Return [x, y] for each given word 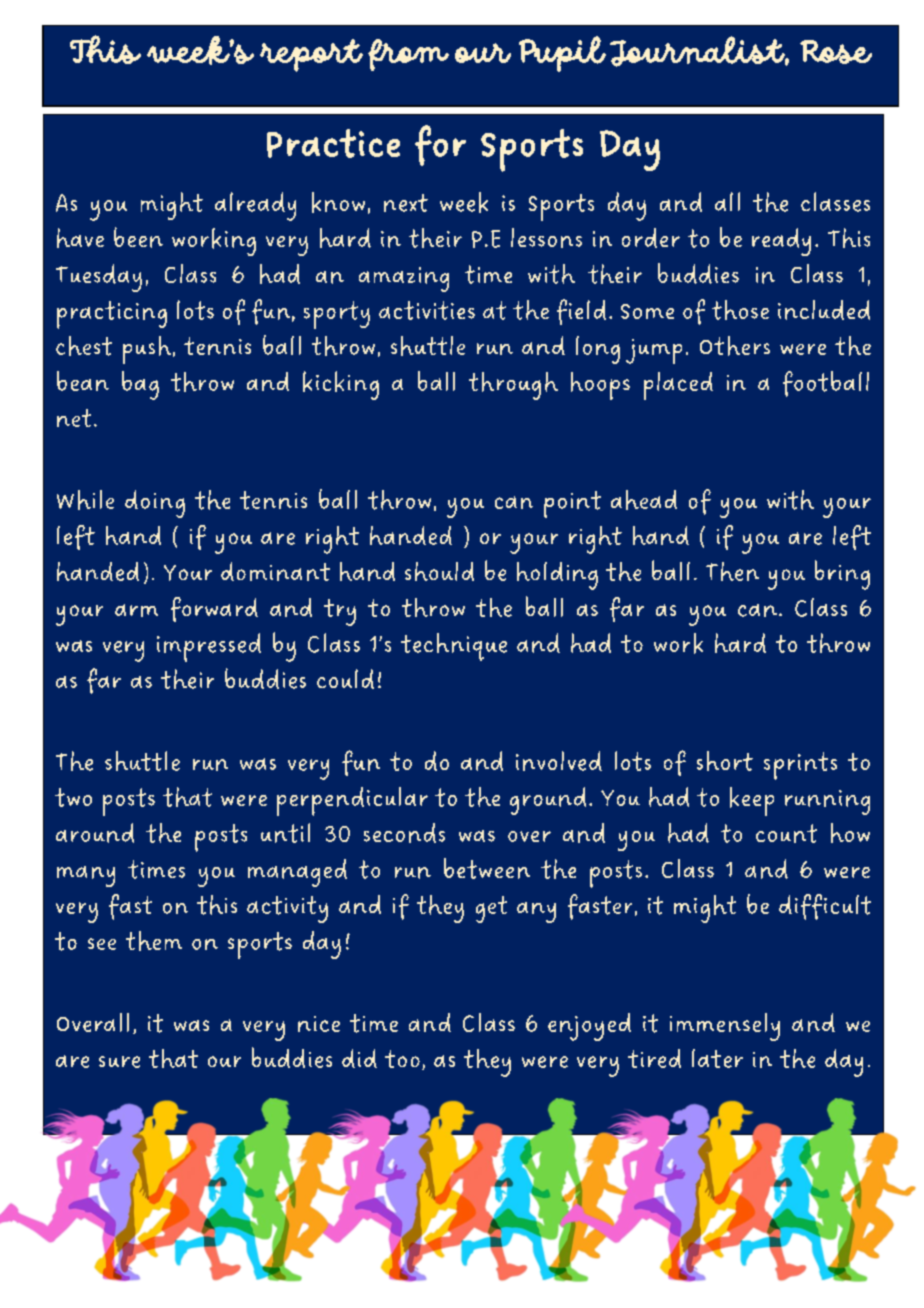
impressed [209, 647]
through [513, 386]
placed [678, 386]
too [402, 1059]
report [311, 55]
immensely [725, 1027]
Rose [836, 52]
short [725, 761]
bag [140, 385]
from [408, 55]
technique [454, 647]
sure [119, 1062]
